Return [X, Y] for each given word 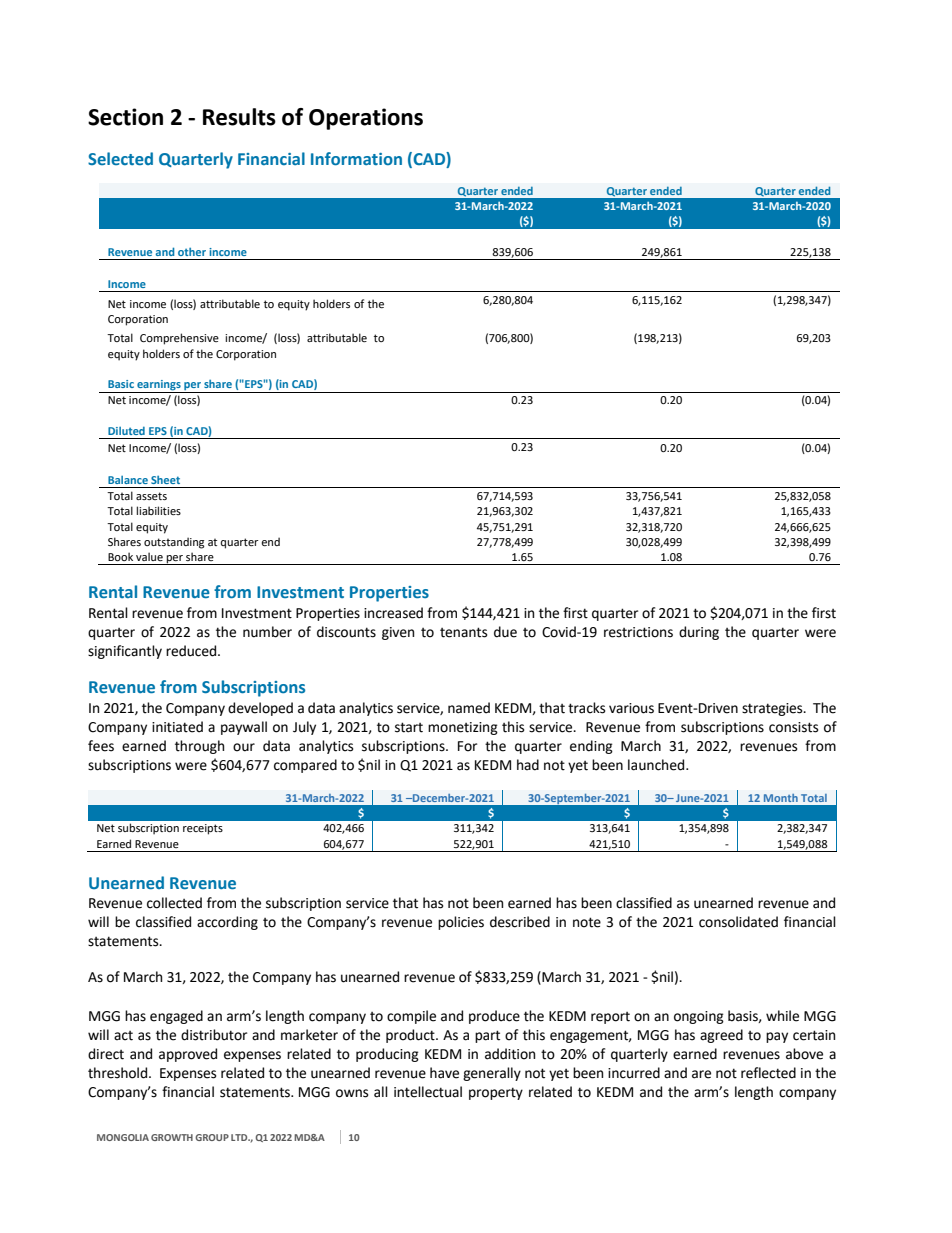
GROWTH [172, 1137]
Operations [366, 119]
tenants [463, 632]
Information [356, 158]
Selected [120, 158]
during [699, 633]
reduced [192, 651]
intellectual [428, 1092]
